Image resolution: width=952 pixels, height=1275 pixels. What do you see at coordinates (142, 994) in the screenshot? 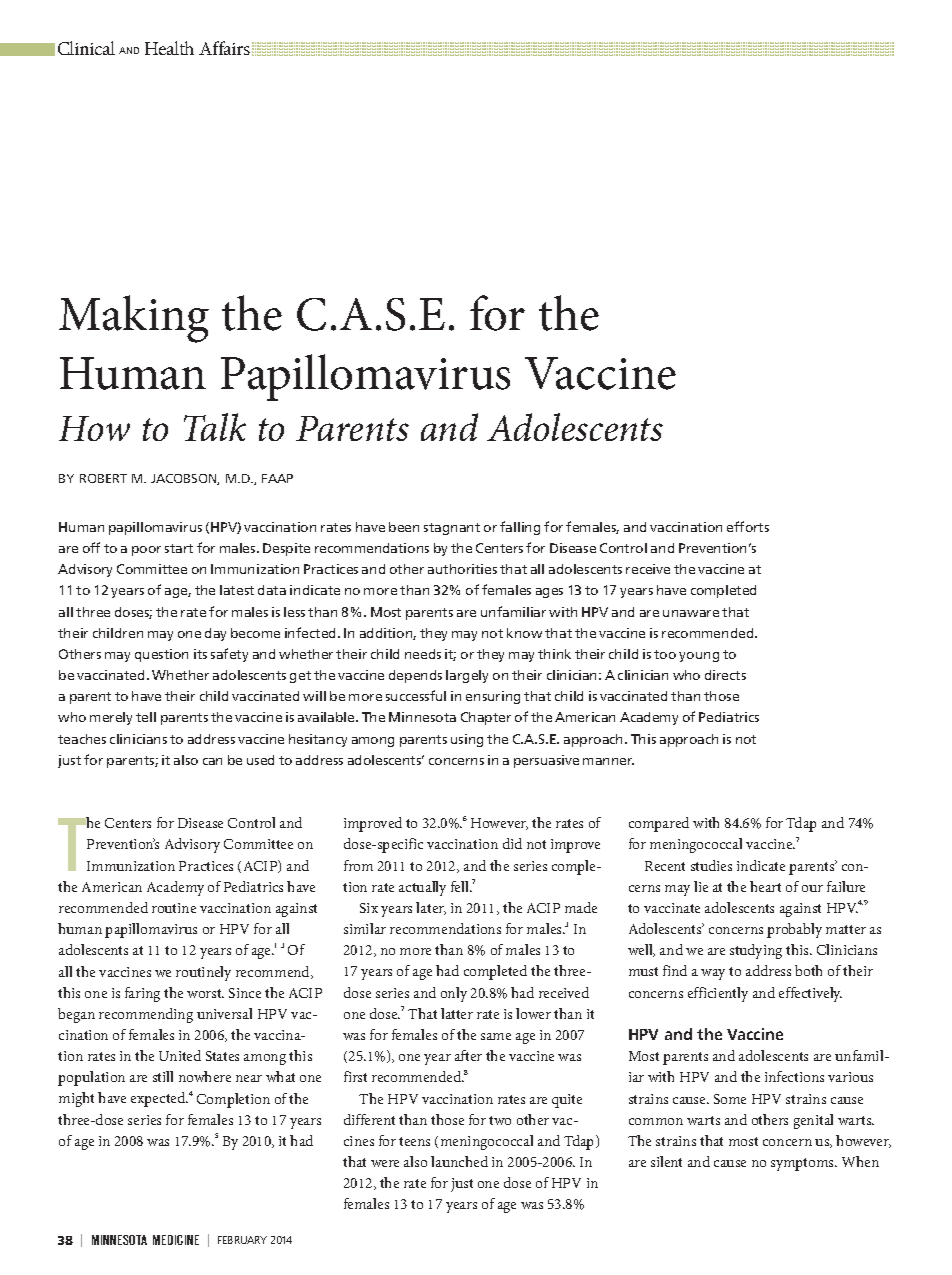
I see `faring` at bounding box center [142, 994].
